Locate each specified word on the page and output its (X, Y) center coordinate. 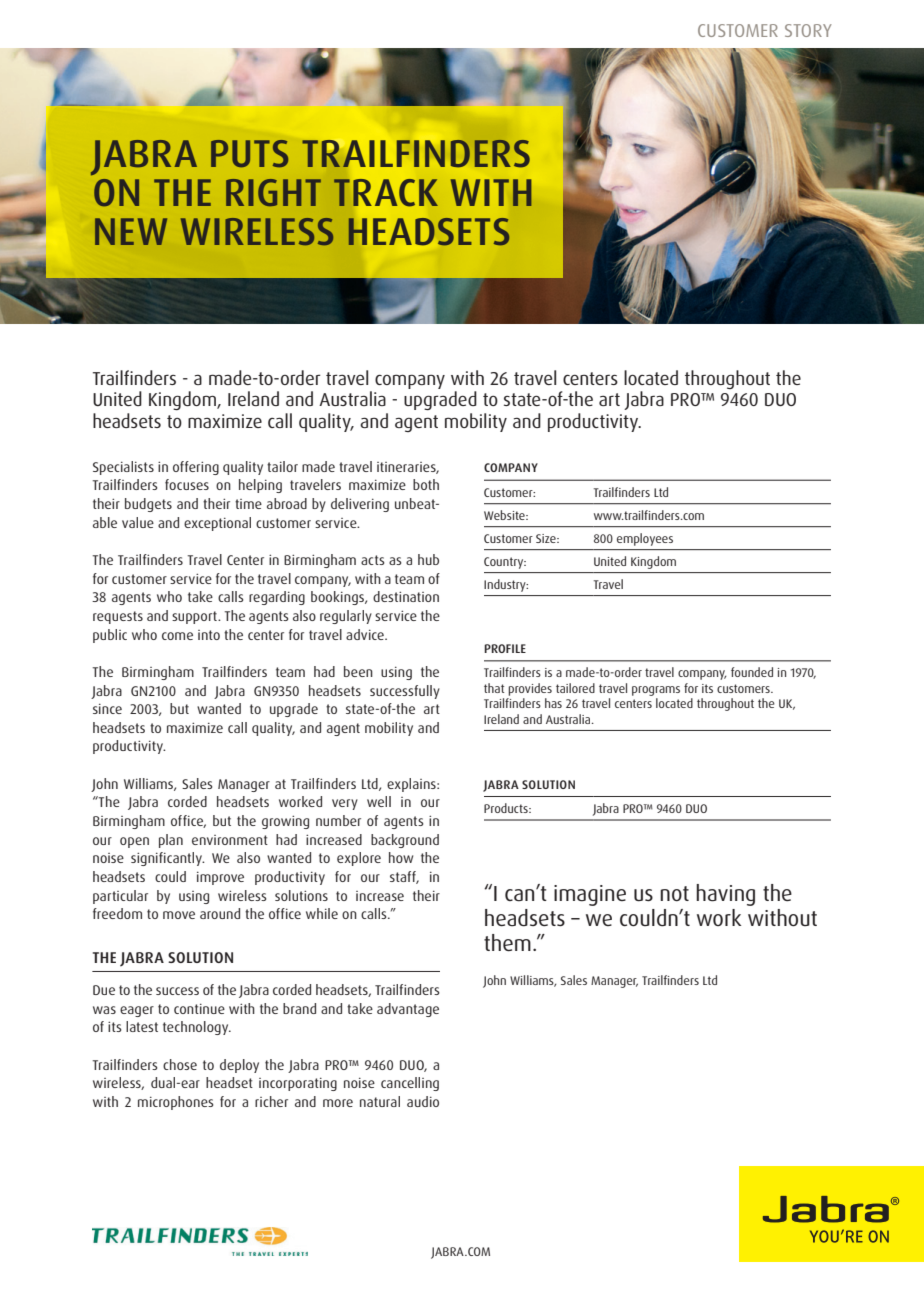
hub (428, 559)
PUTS (249, 153)
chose (180, 1064)
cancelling (410, 1084)
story (808, 30)
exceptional (217, 524)
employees (645, 539)
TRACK (386, 193)
